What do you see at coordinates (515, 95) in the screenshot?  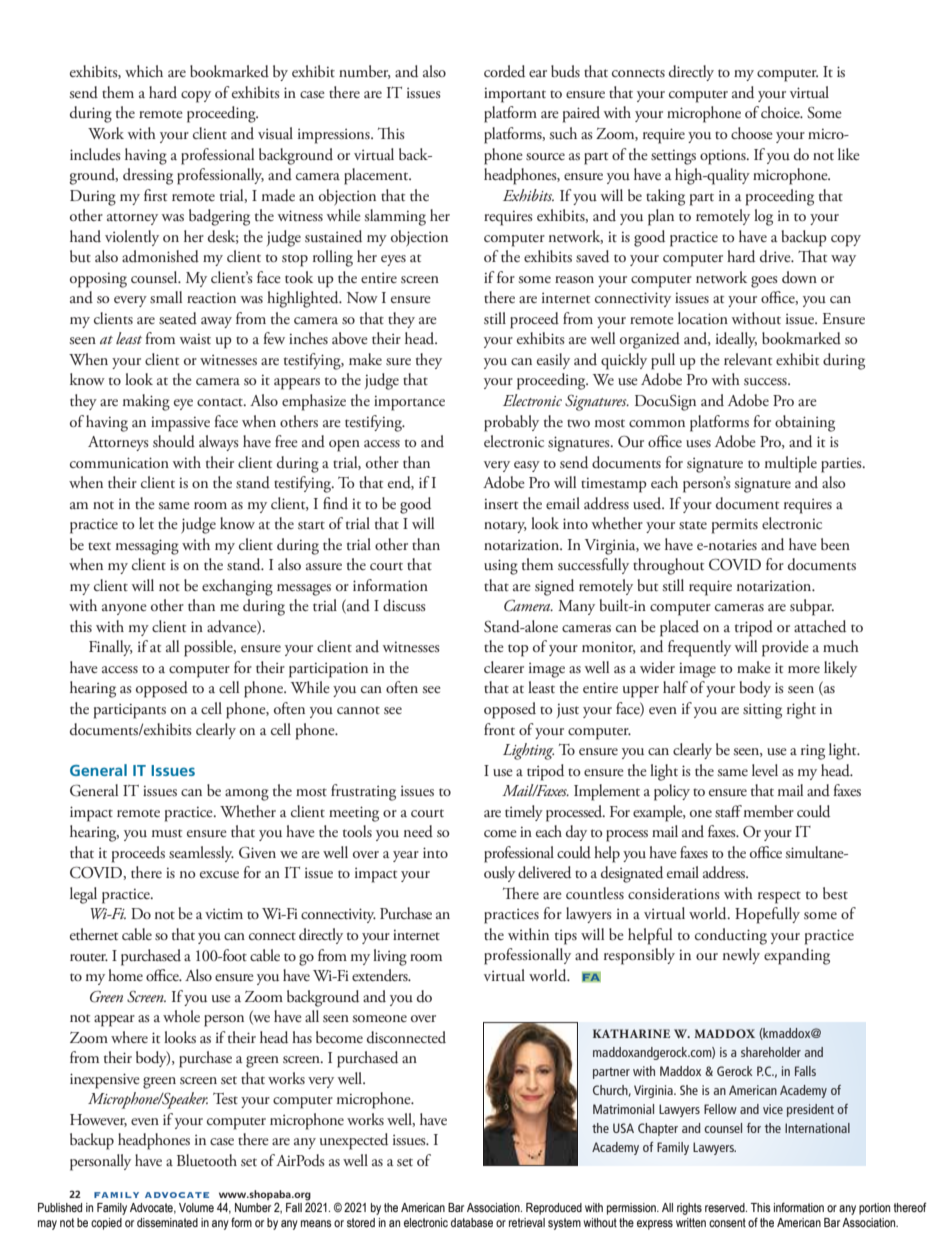 I see `important` at bounding box center [515, 95].
